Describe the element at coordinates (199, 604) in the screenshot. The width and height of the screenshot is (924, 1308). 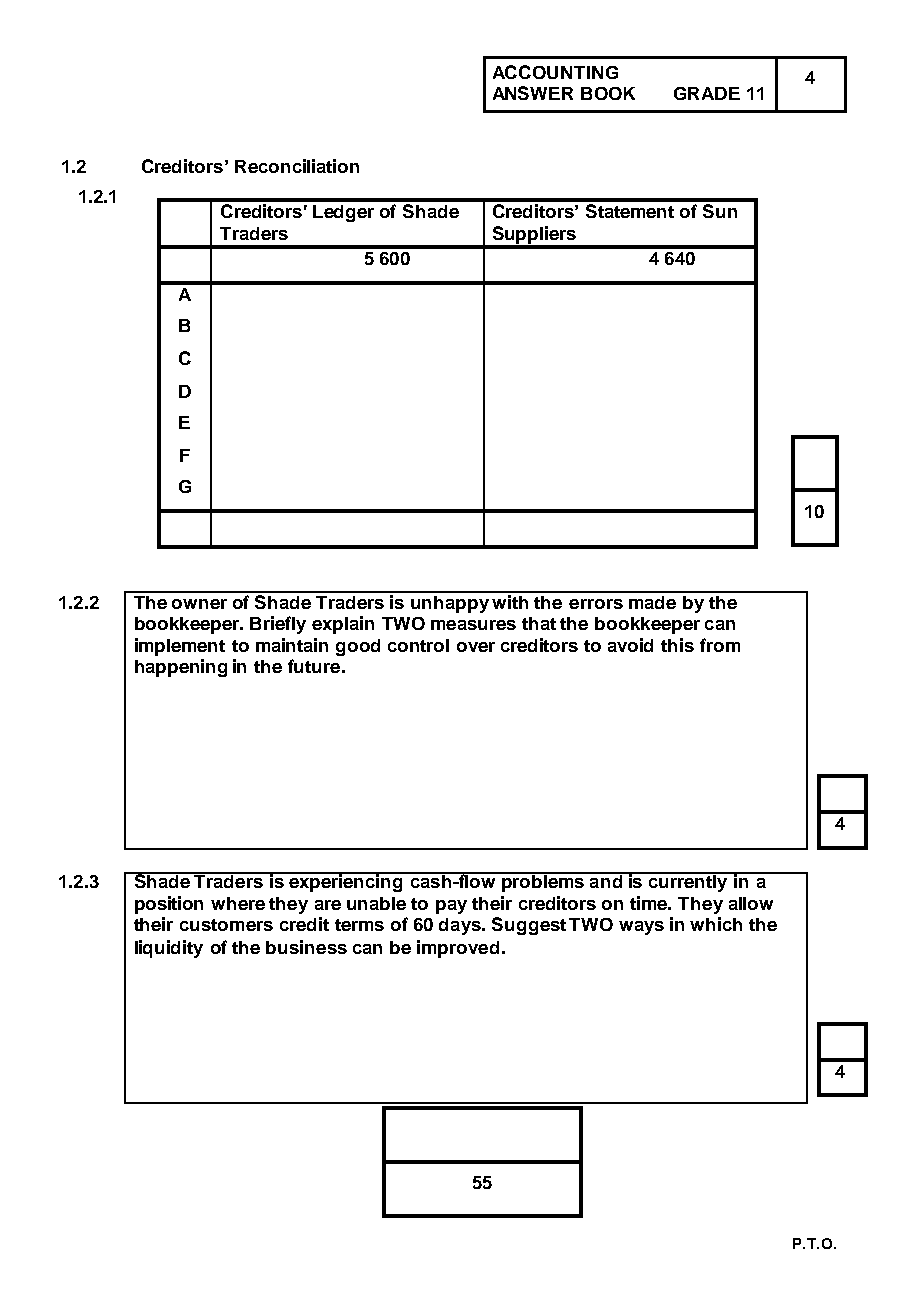
I see `owner` at that location.
